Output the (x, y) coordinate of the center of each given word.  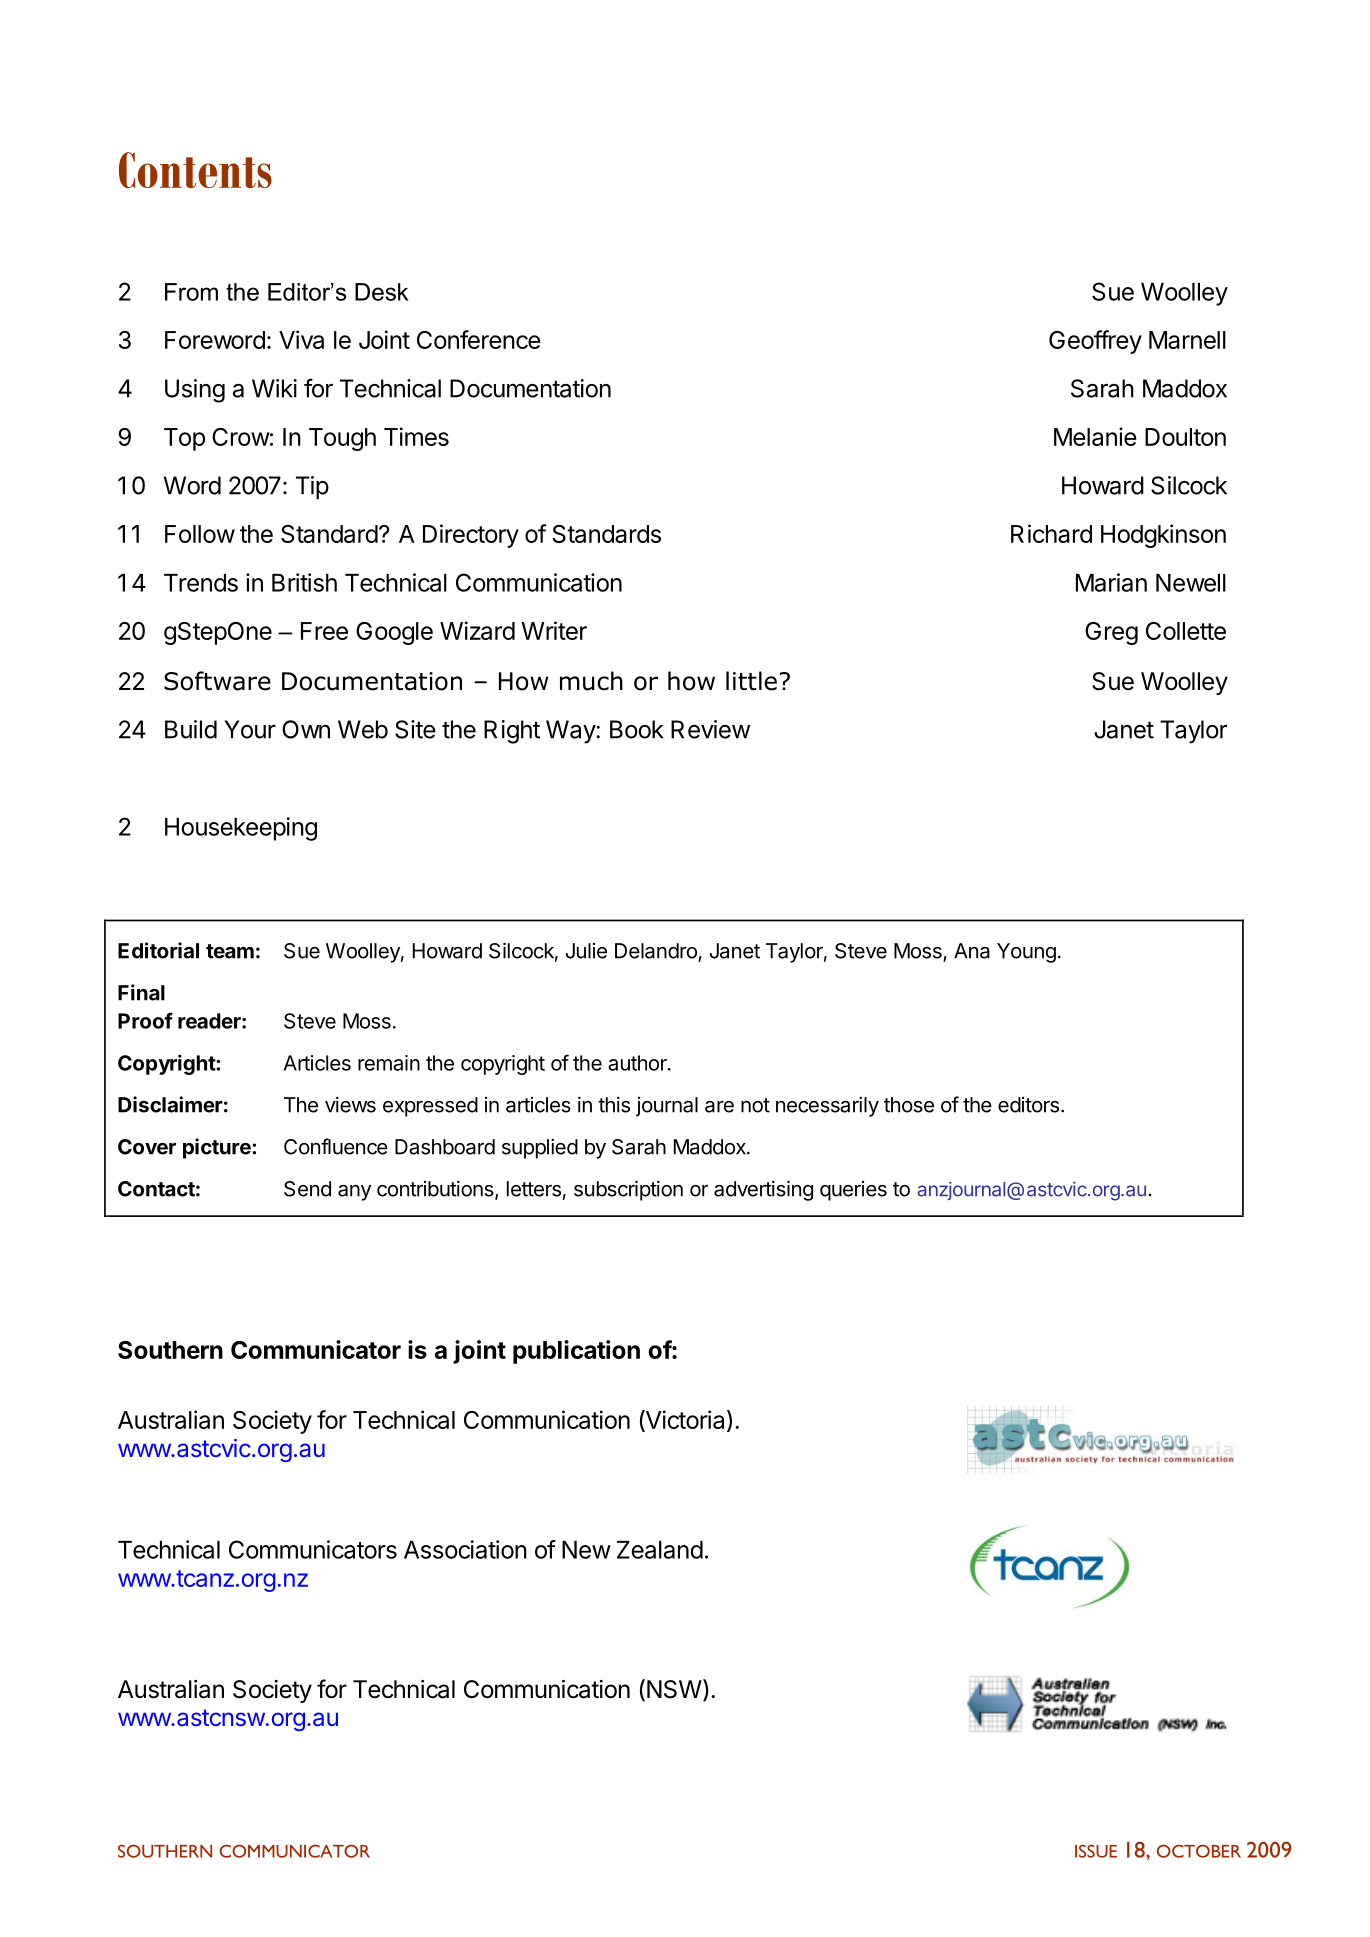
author (638, 1063)
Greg (1111, 633)
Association (465, 1549)
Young (1026, 953)
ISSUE (1096, 1851)
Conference (479, 339)
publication (576, 1352)
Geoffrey (1095, 342)
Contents (195, 170)
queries (853, 1191)
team (230, 951)
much (591, 681)
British (304, 582)
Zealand (660, 1550)
